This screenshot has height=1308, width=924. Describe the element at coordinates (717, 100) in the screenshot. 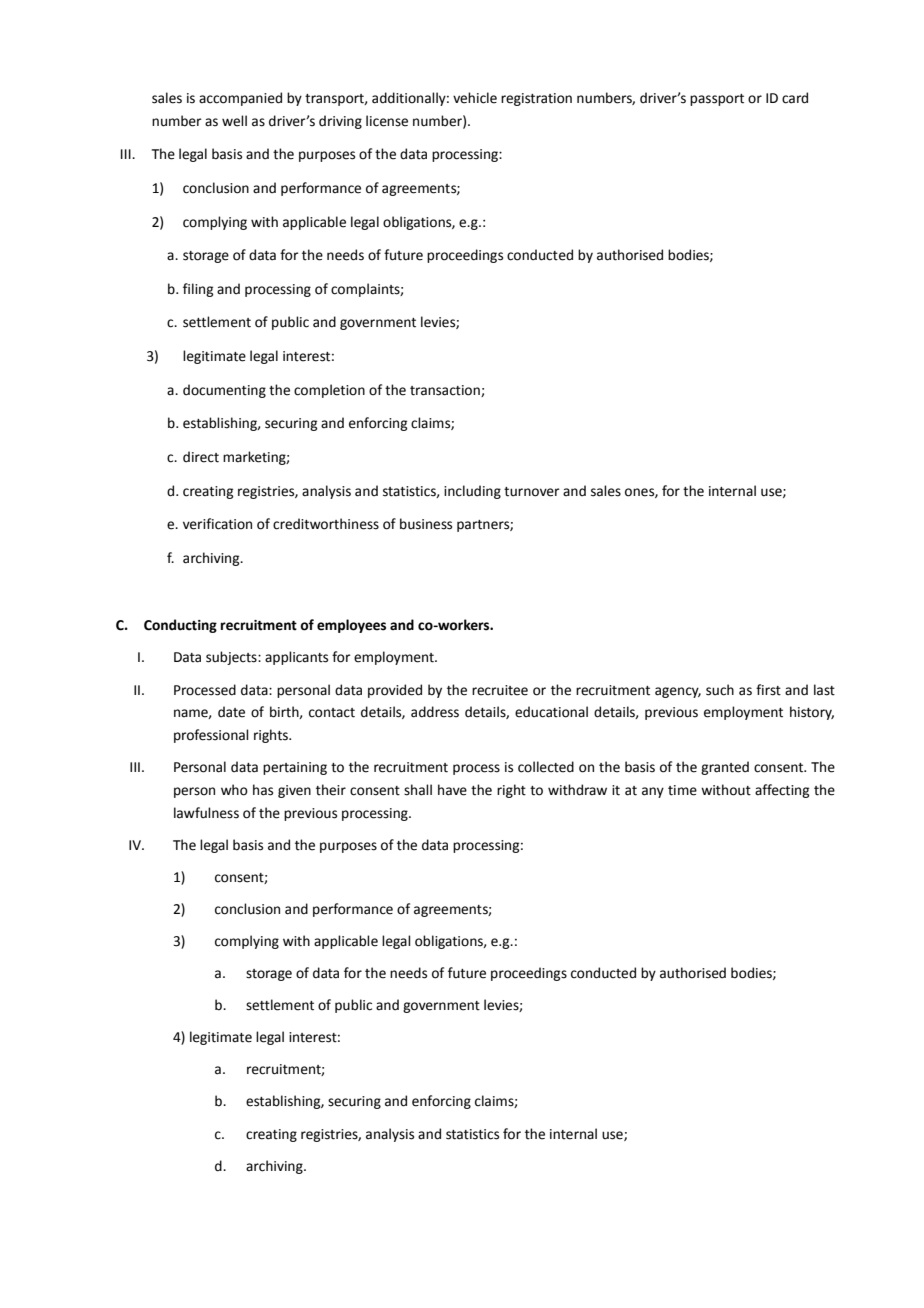

I see `passport` at that location.
